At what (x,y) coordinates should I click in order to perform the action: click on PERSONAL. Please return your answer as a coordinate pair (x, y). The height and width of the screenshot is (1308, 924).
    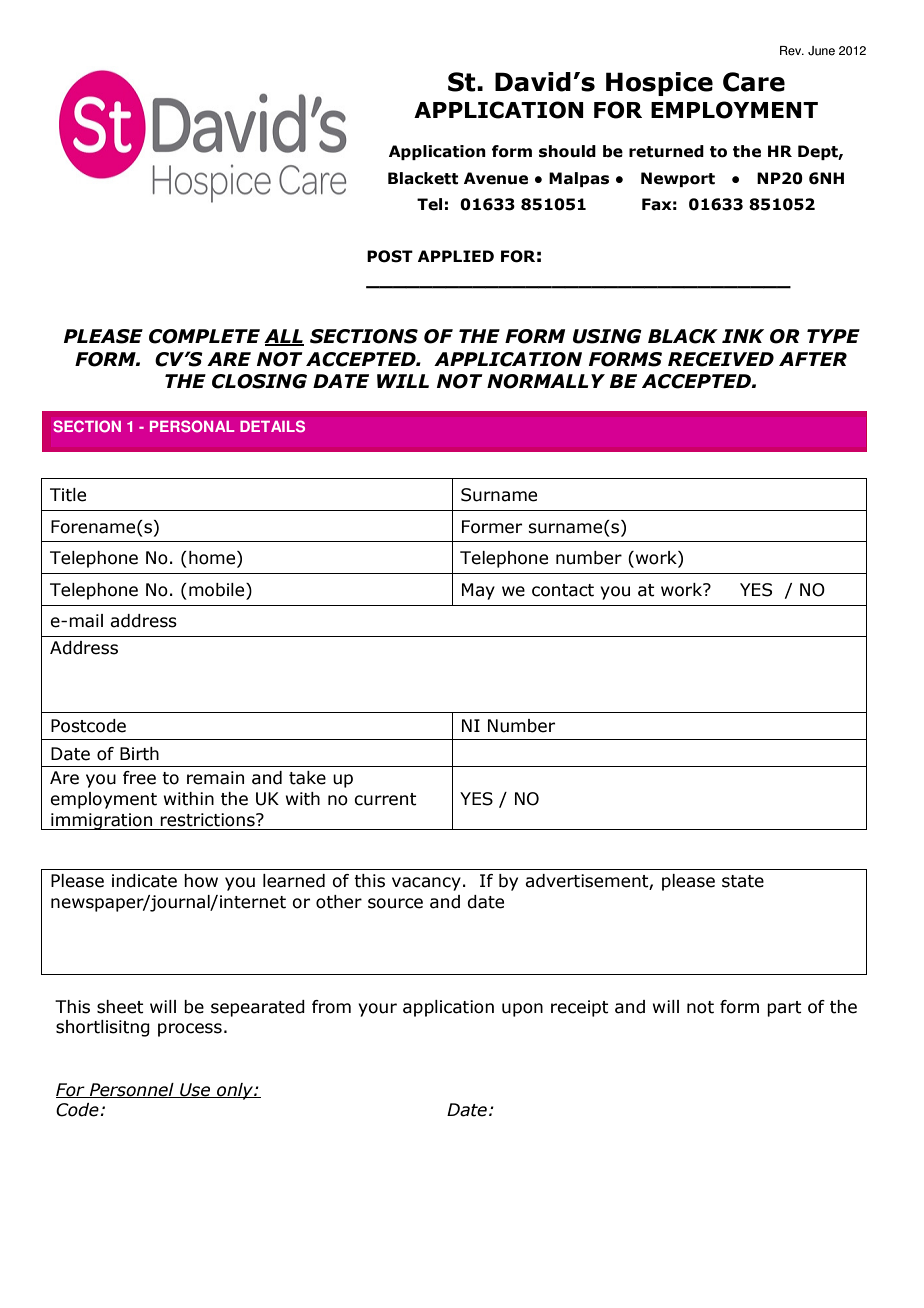
    Looking at the image, I should click on (192, 426).
